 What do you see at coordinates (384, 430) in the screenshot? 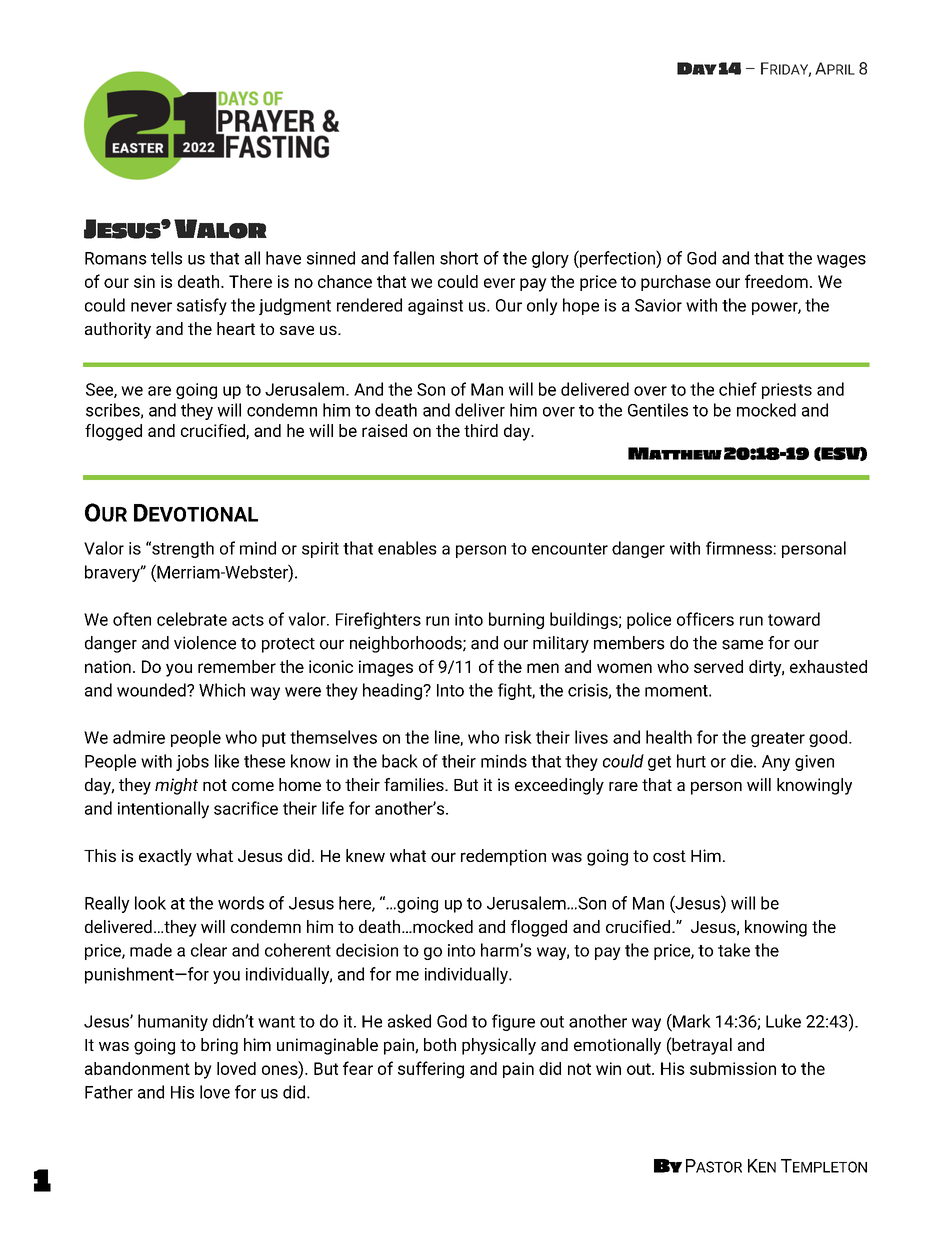
I see `raised` at bounding box center [384, 430].
